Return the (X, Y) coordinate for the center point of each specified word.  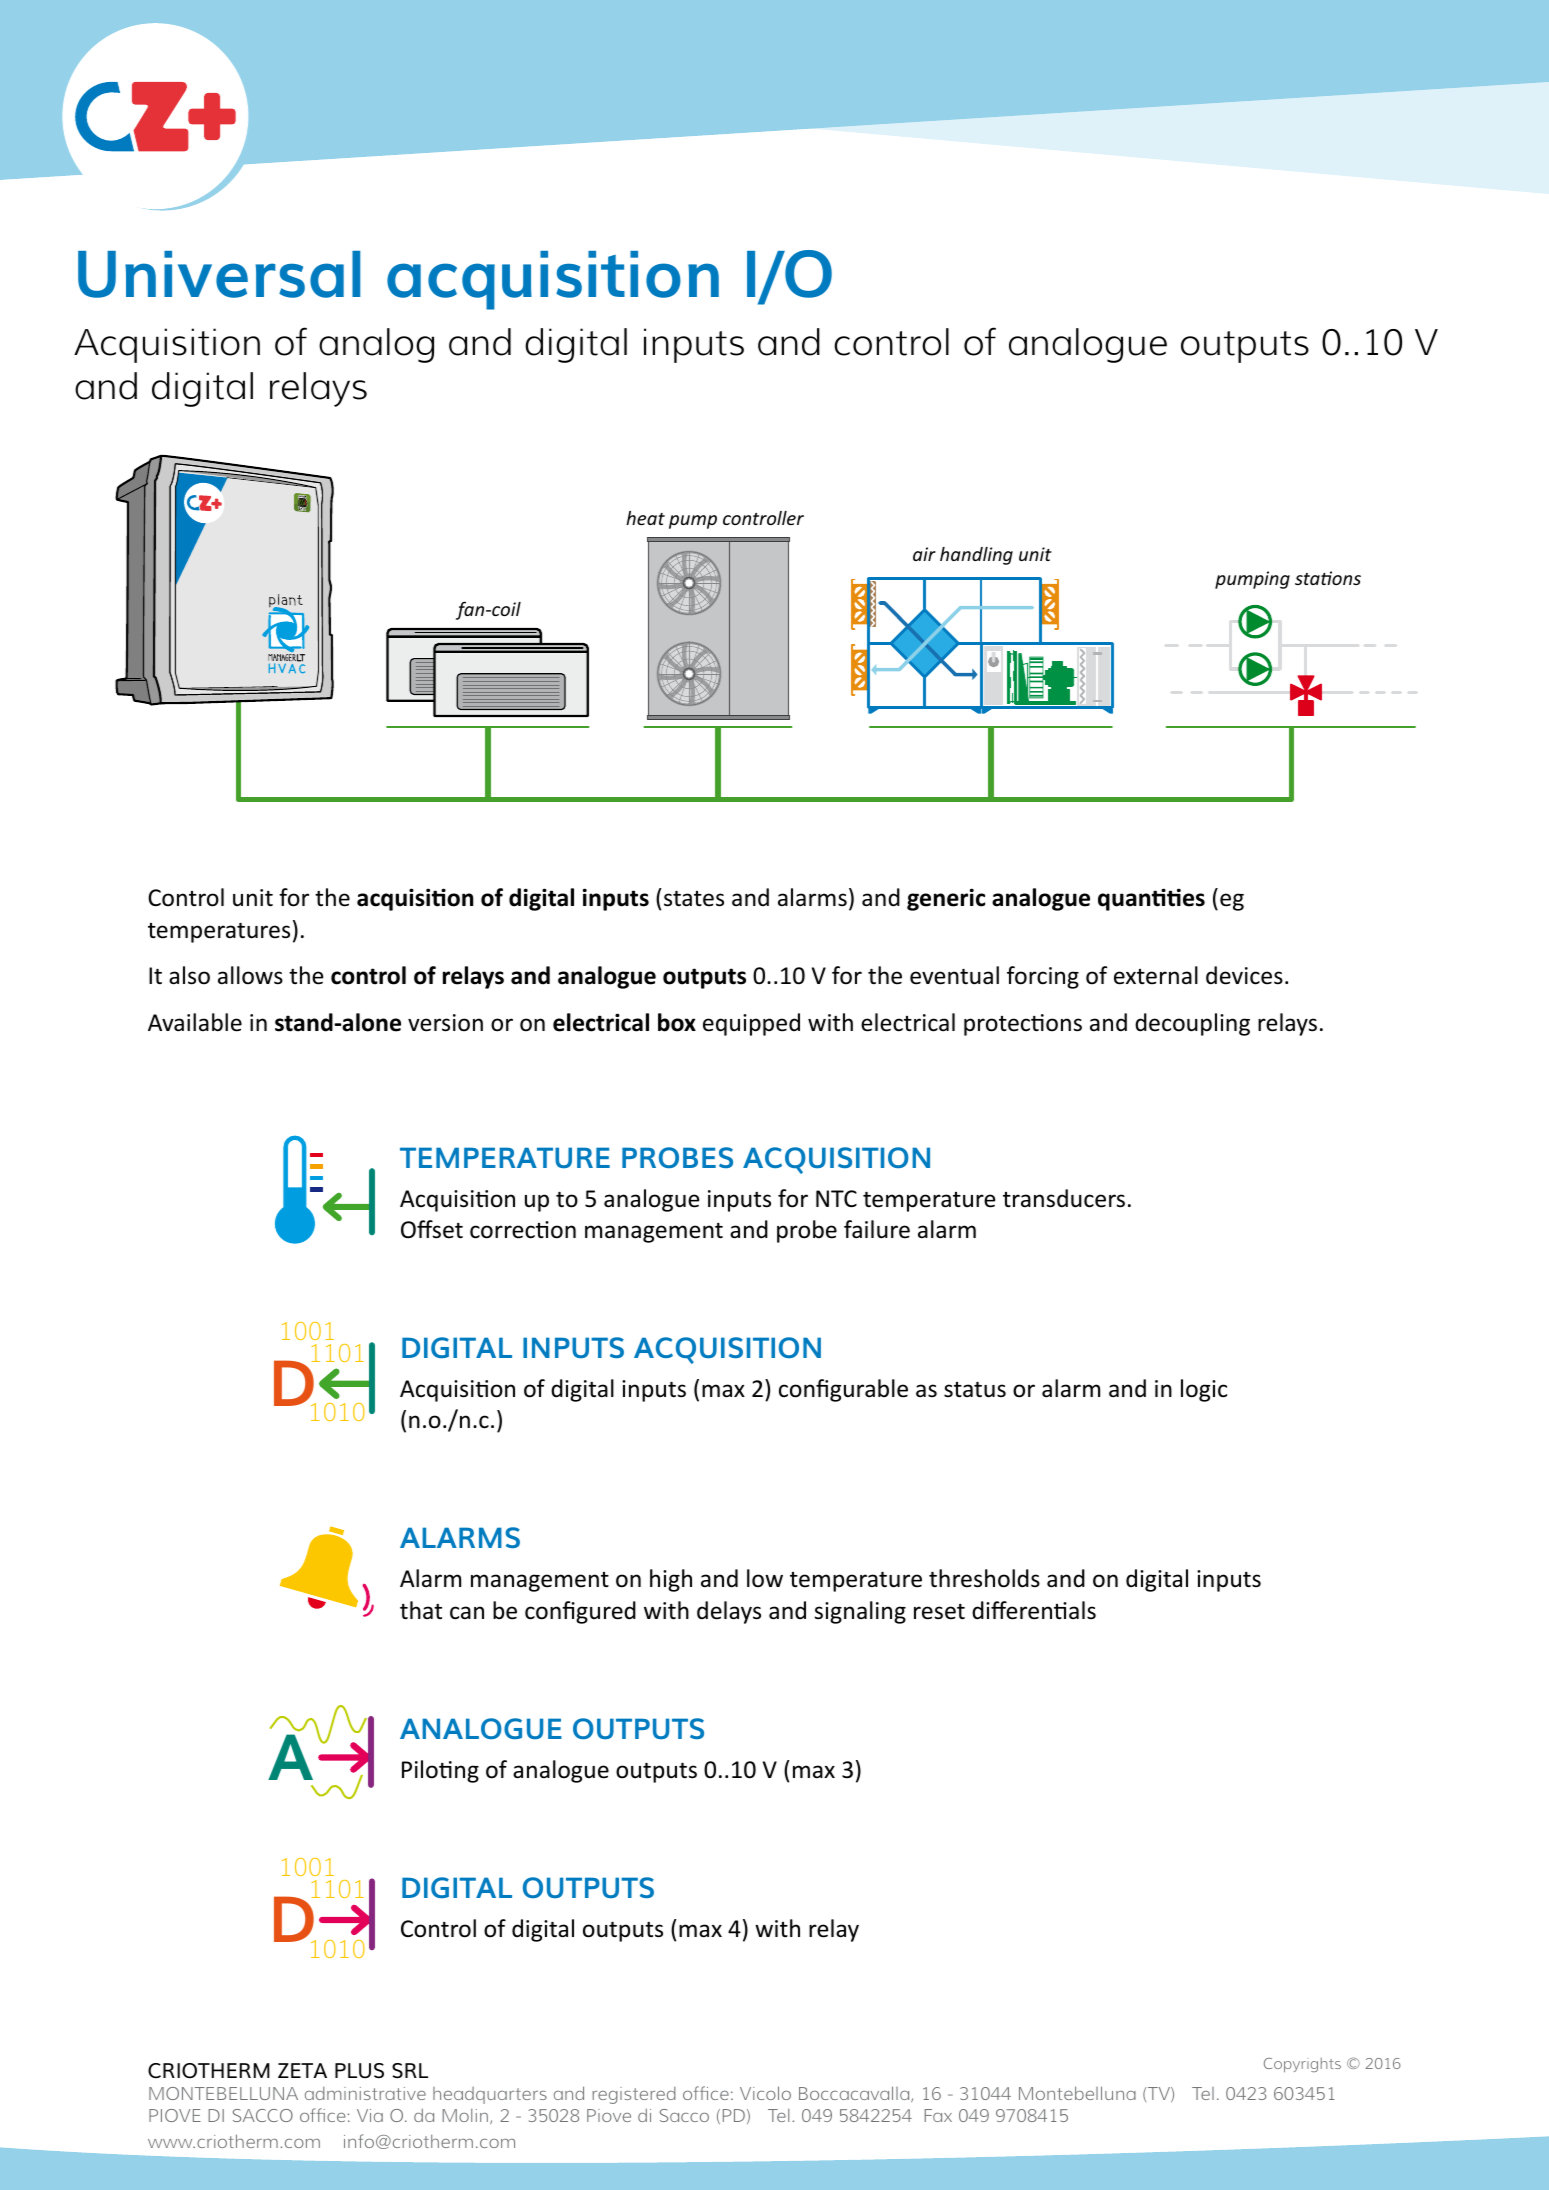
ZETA (302, 2070)
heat (645, 518)
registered (634, 2095)
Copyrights (1302, 2065)
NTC (836, 1198)
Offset (432, 1229)
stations (1328, 578)
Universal (219, 274)
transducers (1064, 1198)
